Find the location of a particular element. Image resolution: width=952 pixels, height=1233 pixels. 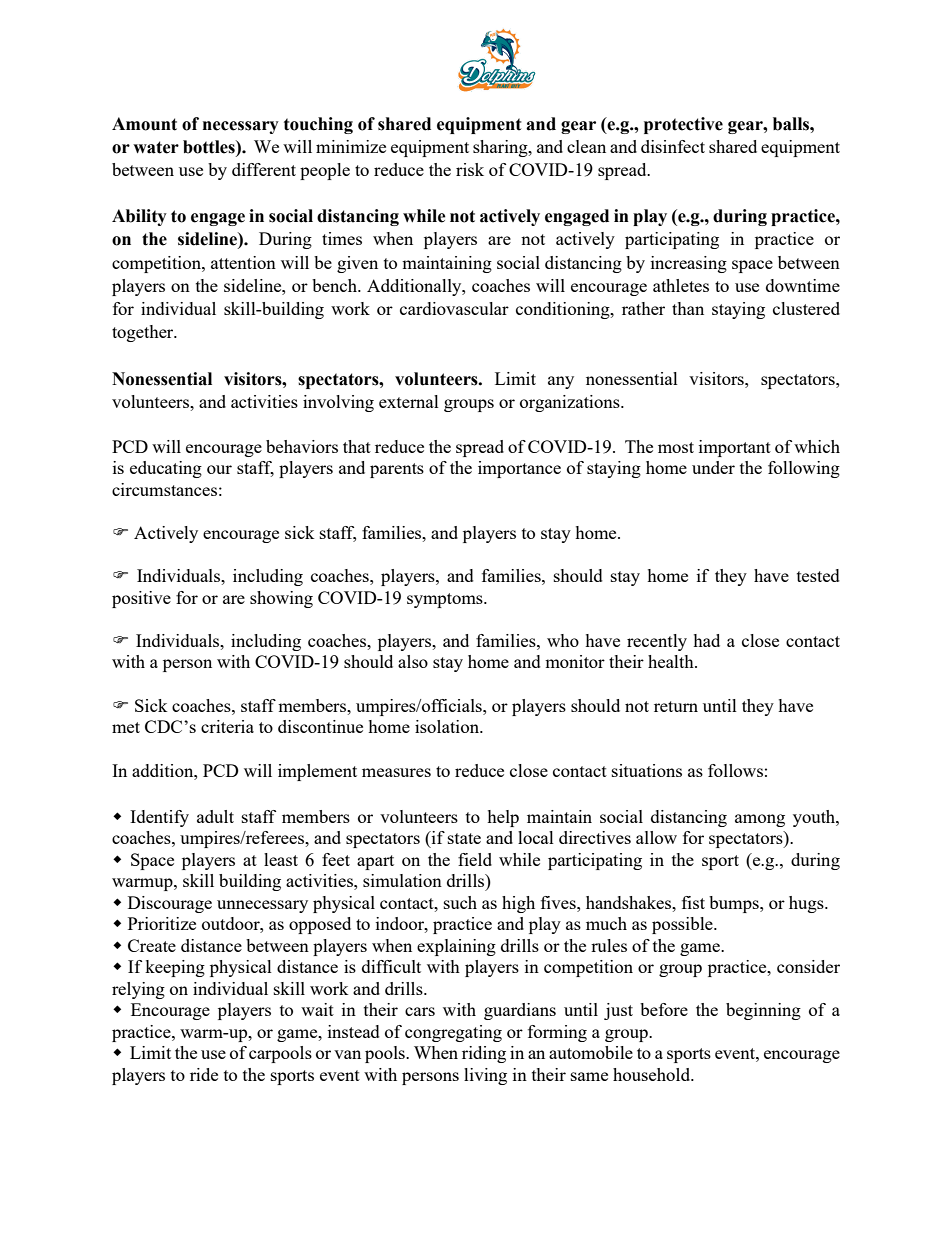

had is located at coordinates (706, 640).
